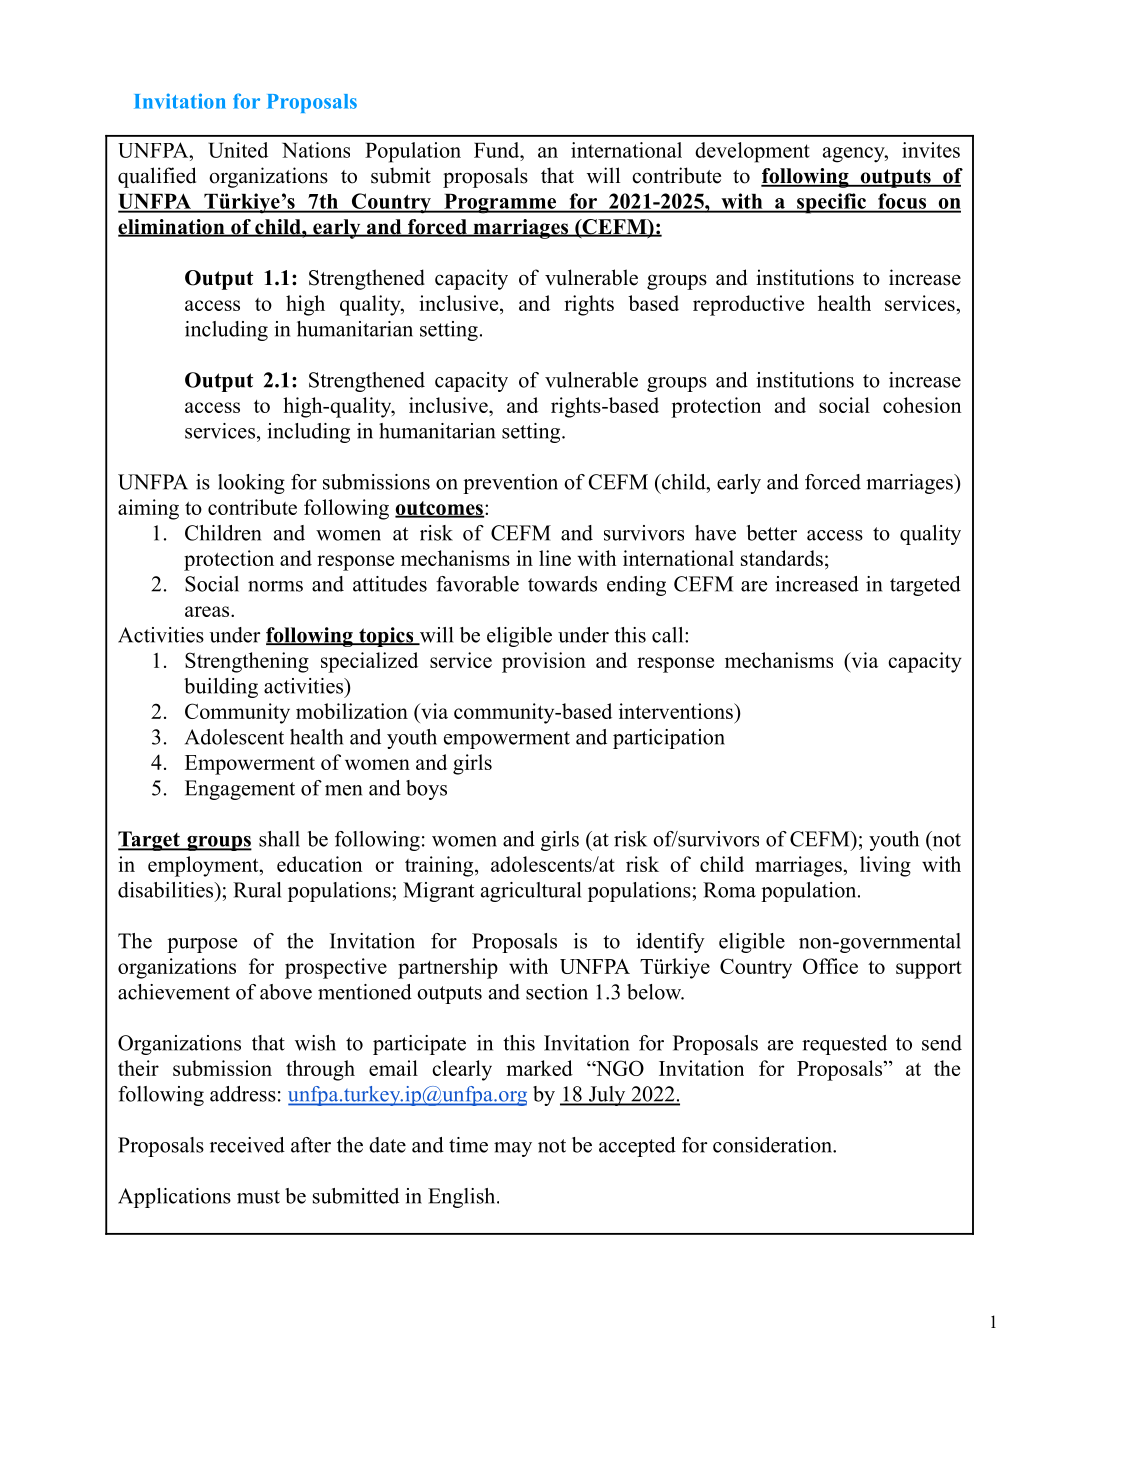 The width and height of the page is (1131, 1464). I want to click on shall, so click(279, 839).
